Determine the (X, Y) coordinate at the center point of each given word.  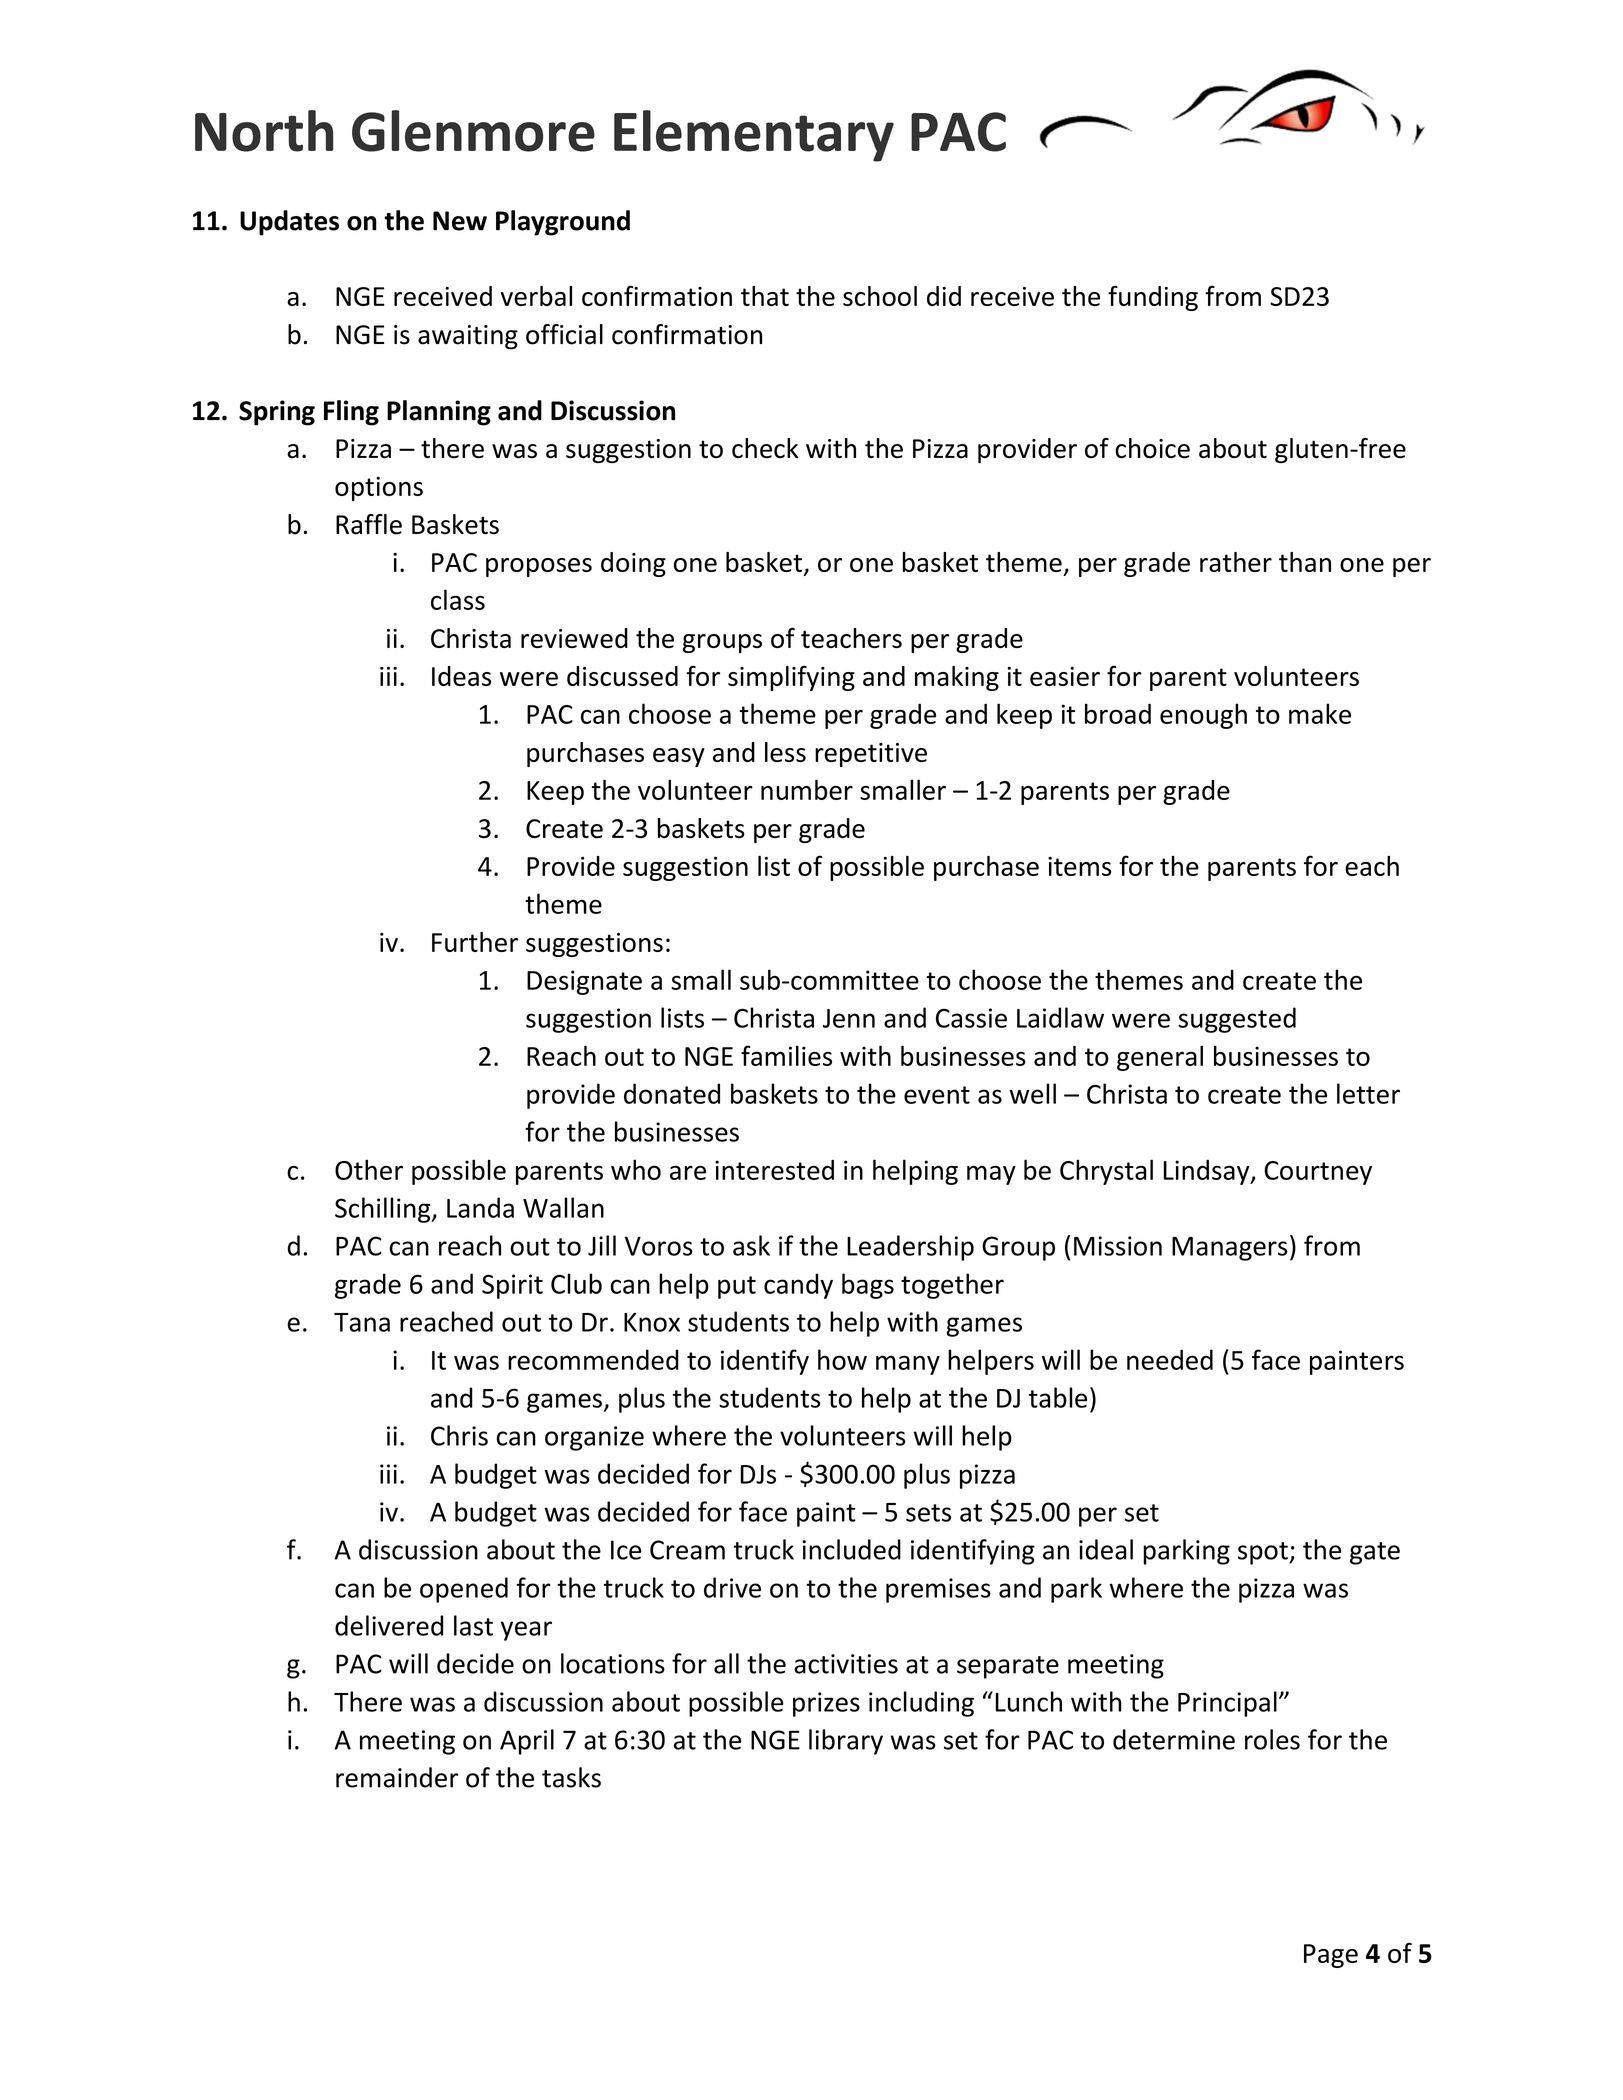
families (786, 1055)
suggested (1237, 1020)
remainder (397, 1777)
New (460, 221)
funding (1153, 298)
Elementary (754, 136)
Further (475, 942)
